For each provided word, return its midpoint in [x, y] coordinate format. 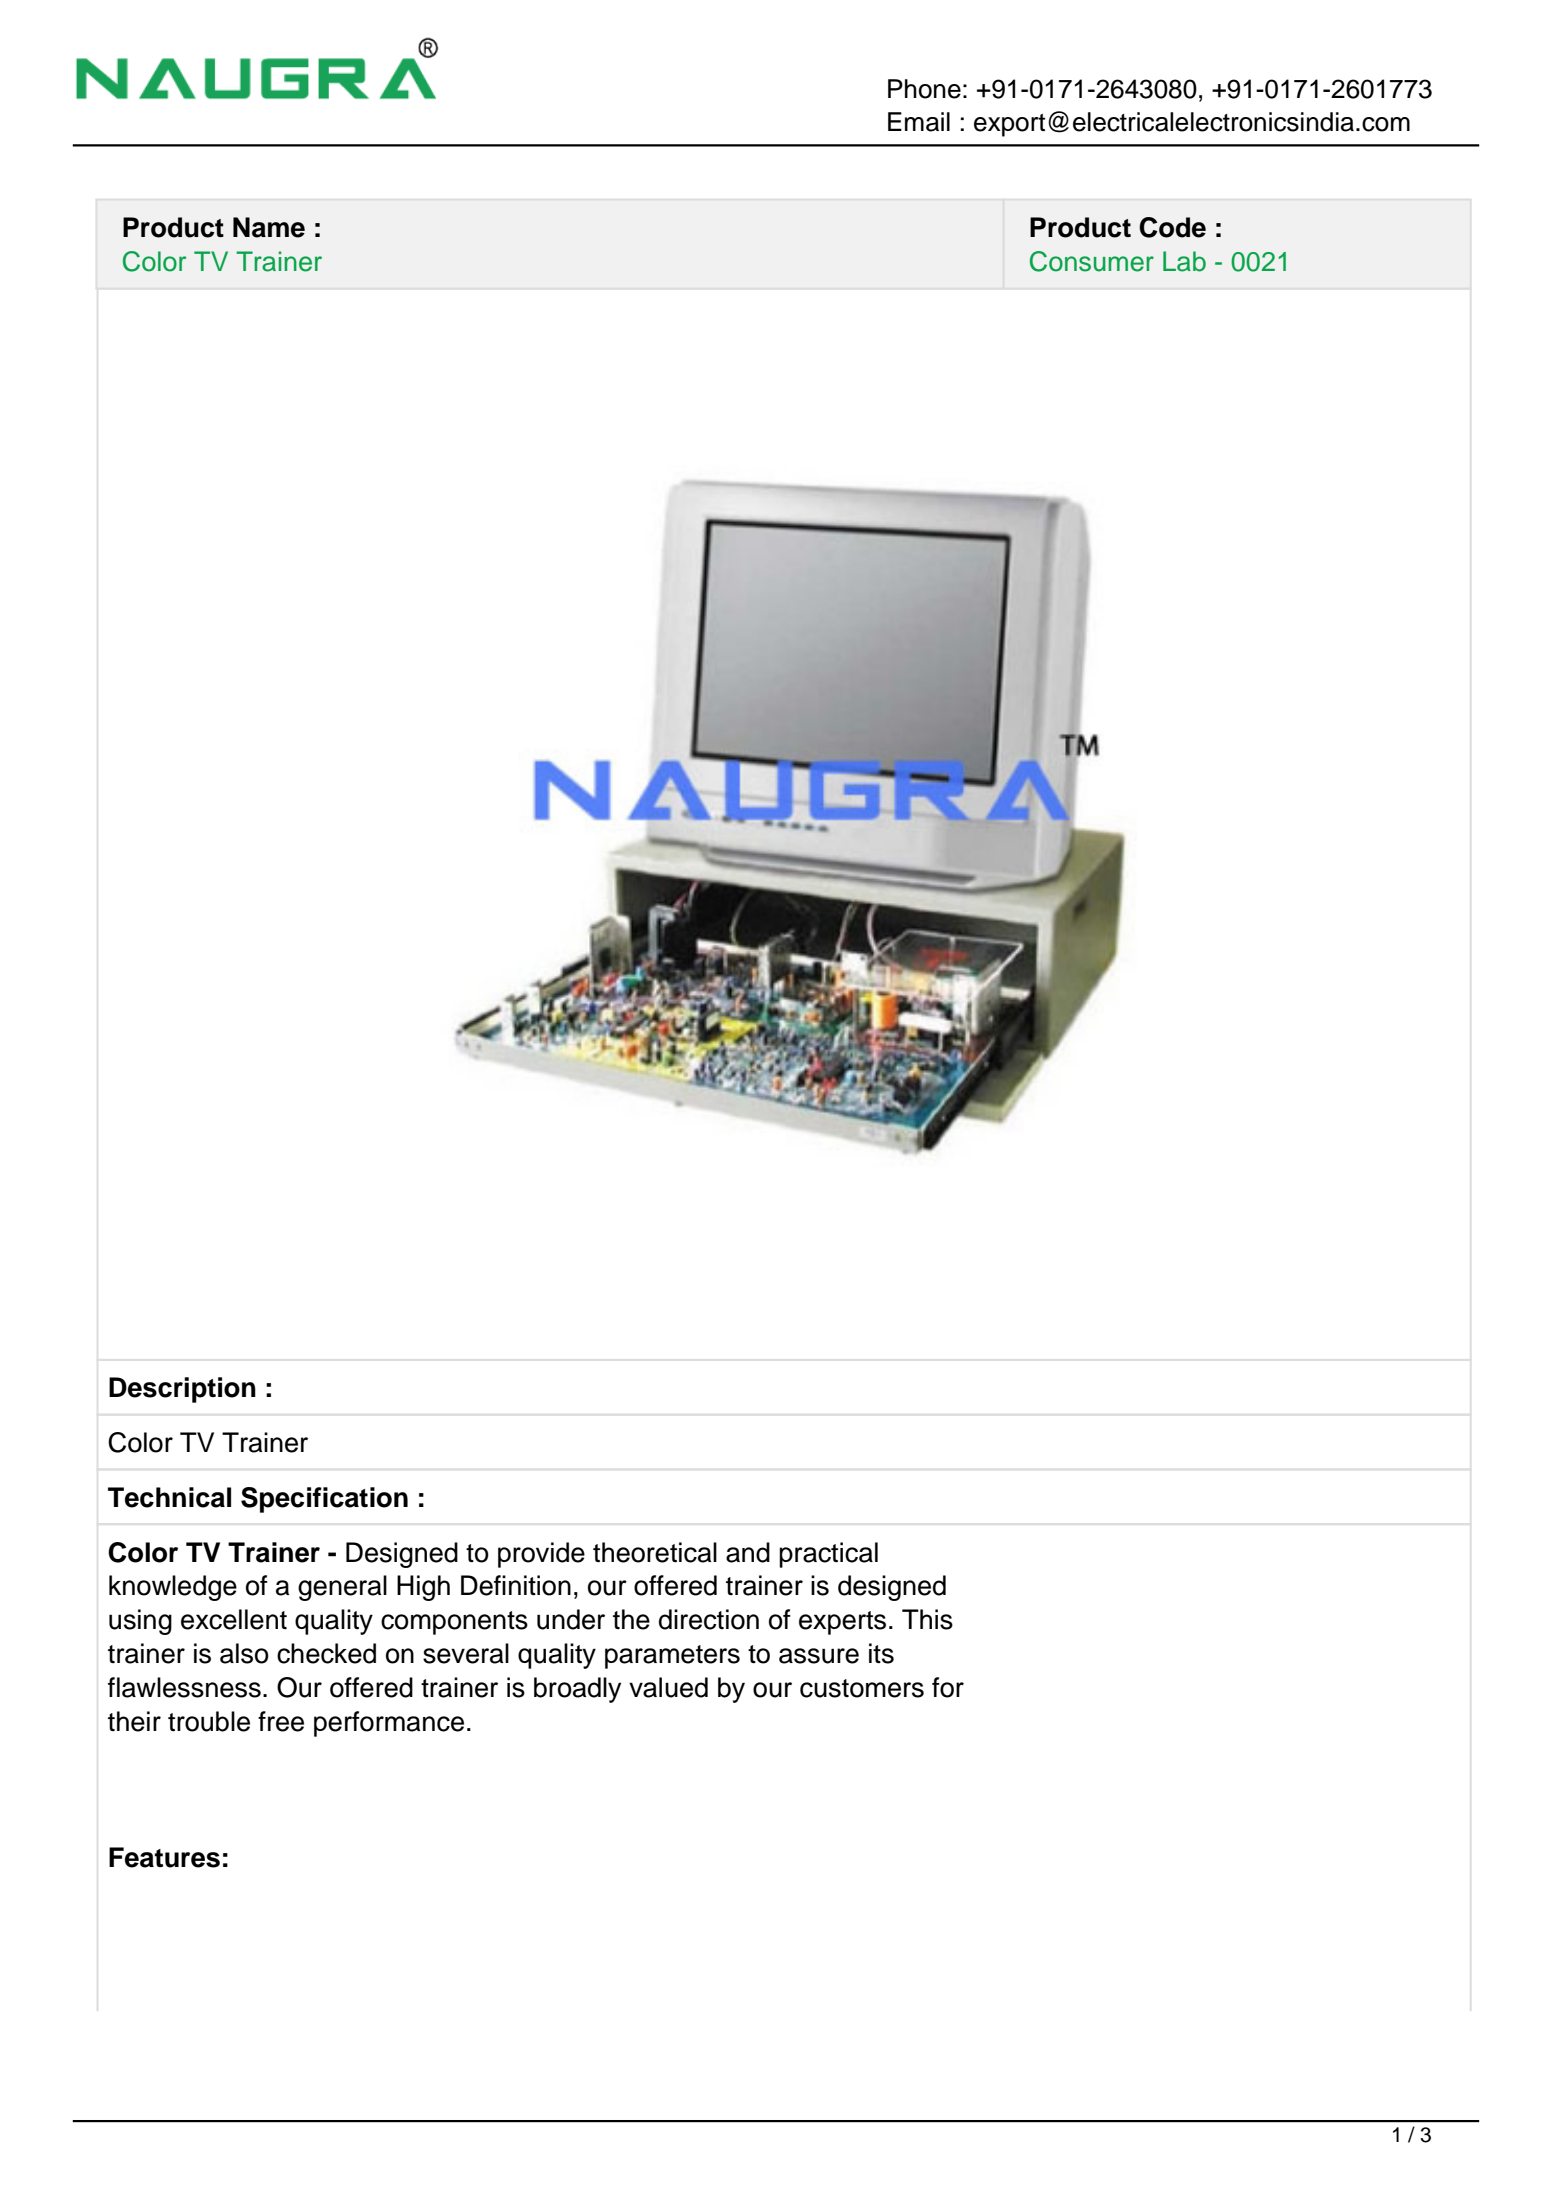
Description [182, 1390]
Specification [324, 1500]
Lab [1184, 261]
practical [828, 1555]
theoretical [655, 1552]
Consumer [1092, 261]
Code [1172, 227]
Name [269, 227]
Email [919, 122]
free [281, 1721]
